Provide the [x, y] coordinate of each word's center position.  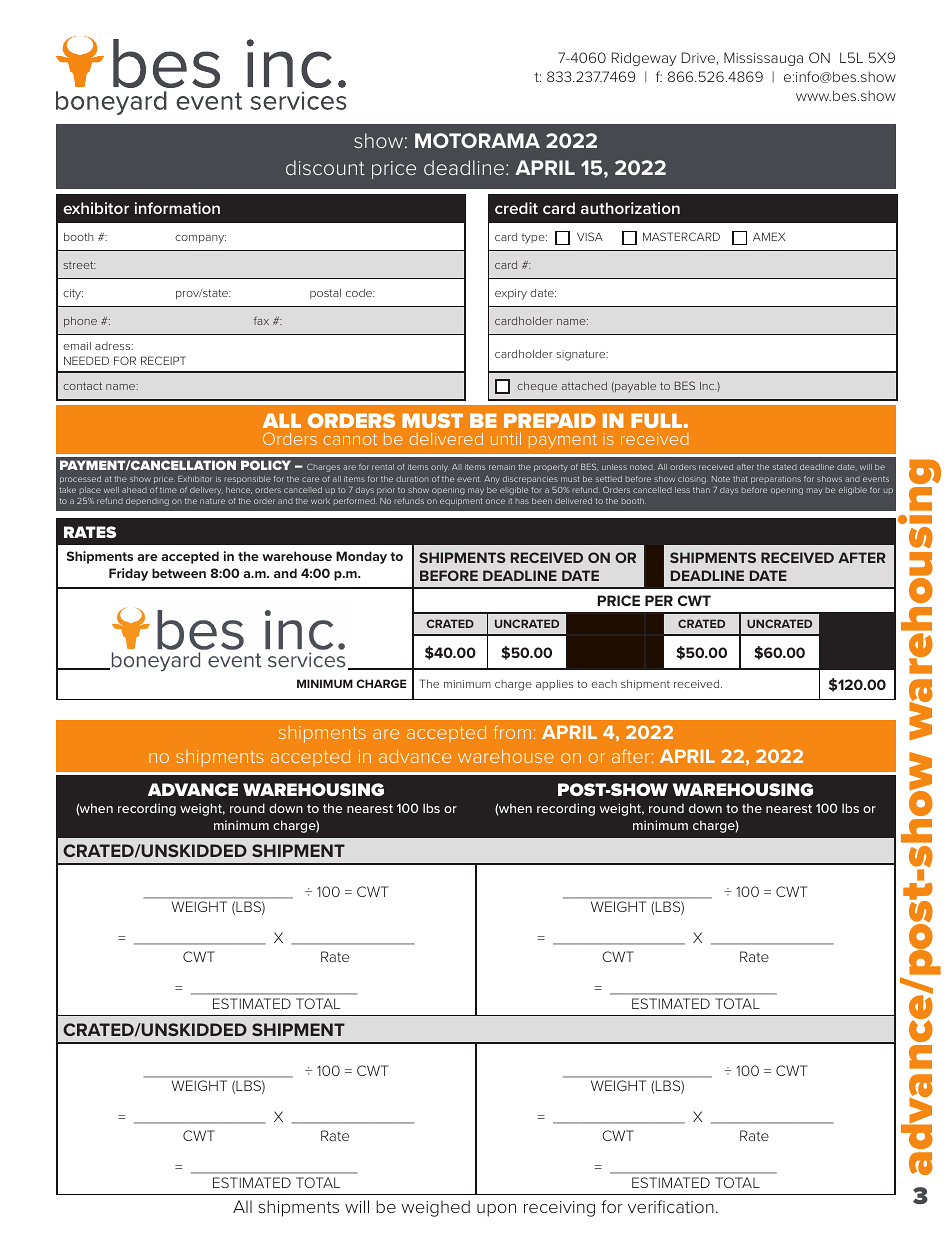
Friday [128, 574]
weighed [435, 1208]
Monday [361, 557]
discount [325, 167]
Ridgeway [644, 59]
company [200, 239]
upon [496, 1210]
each [604, 684]
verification [671, 1206]
